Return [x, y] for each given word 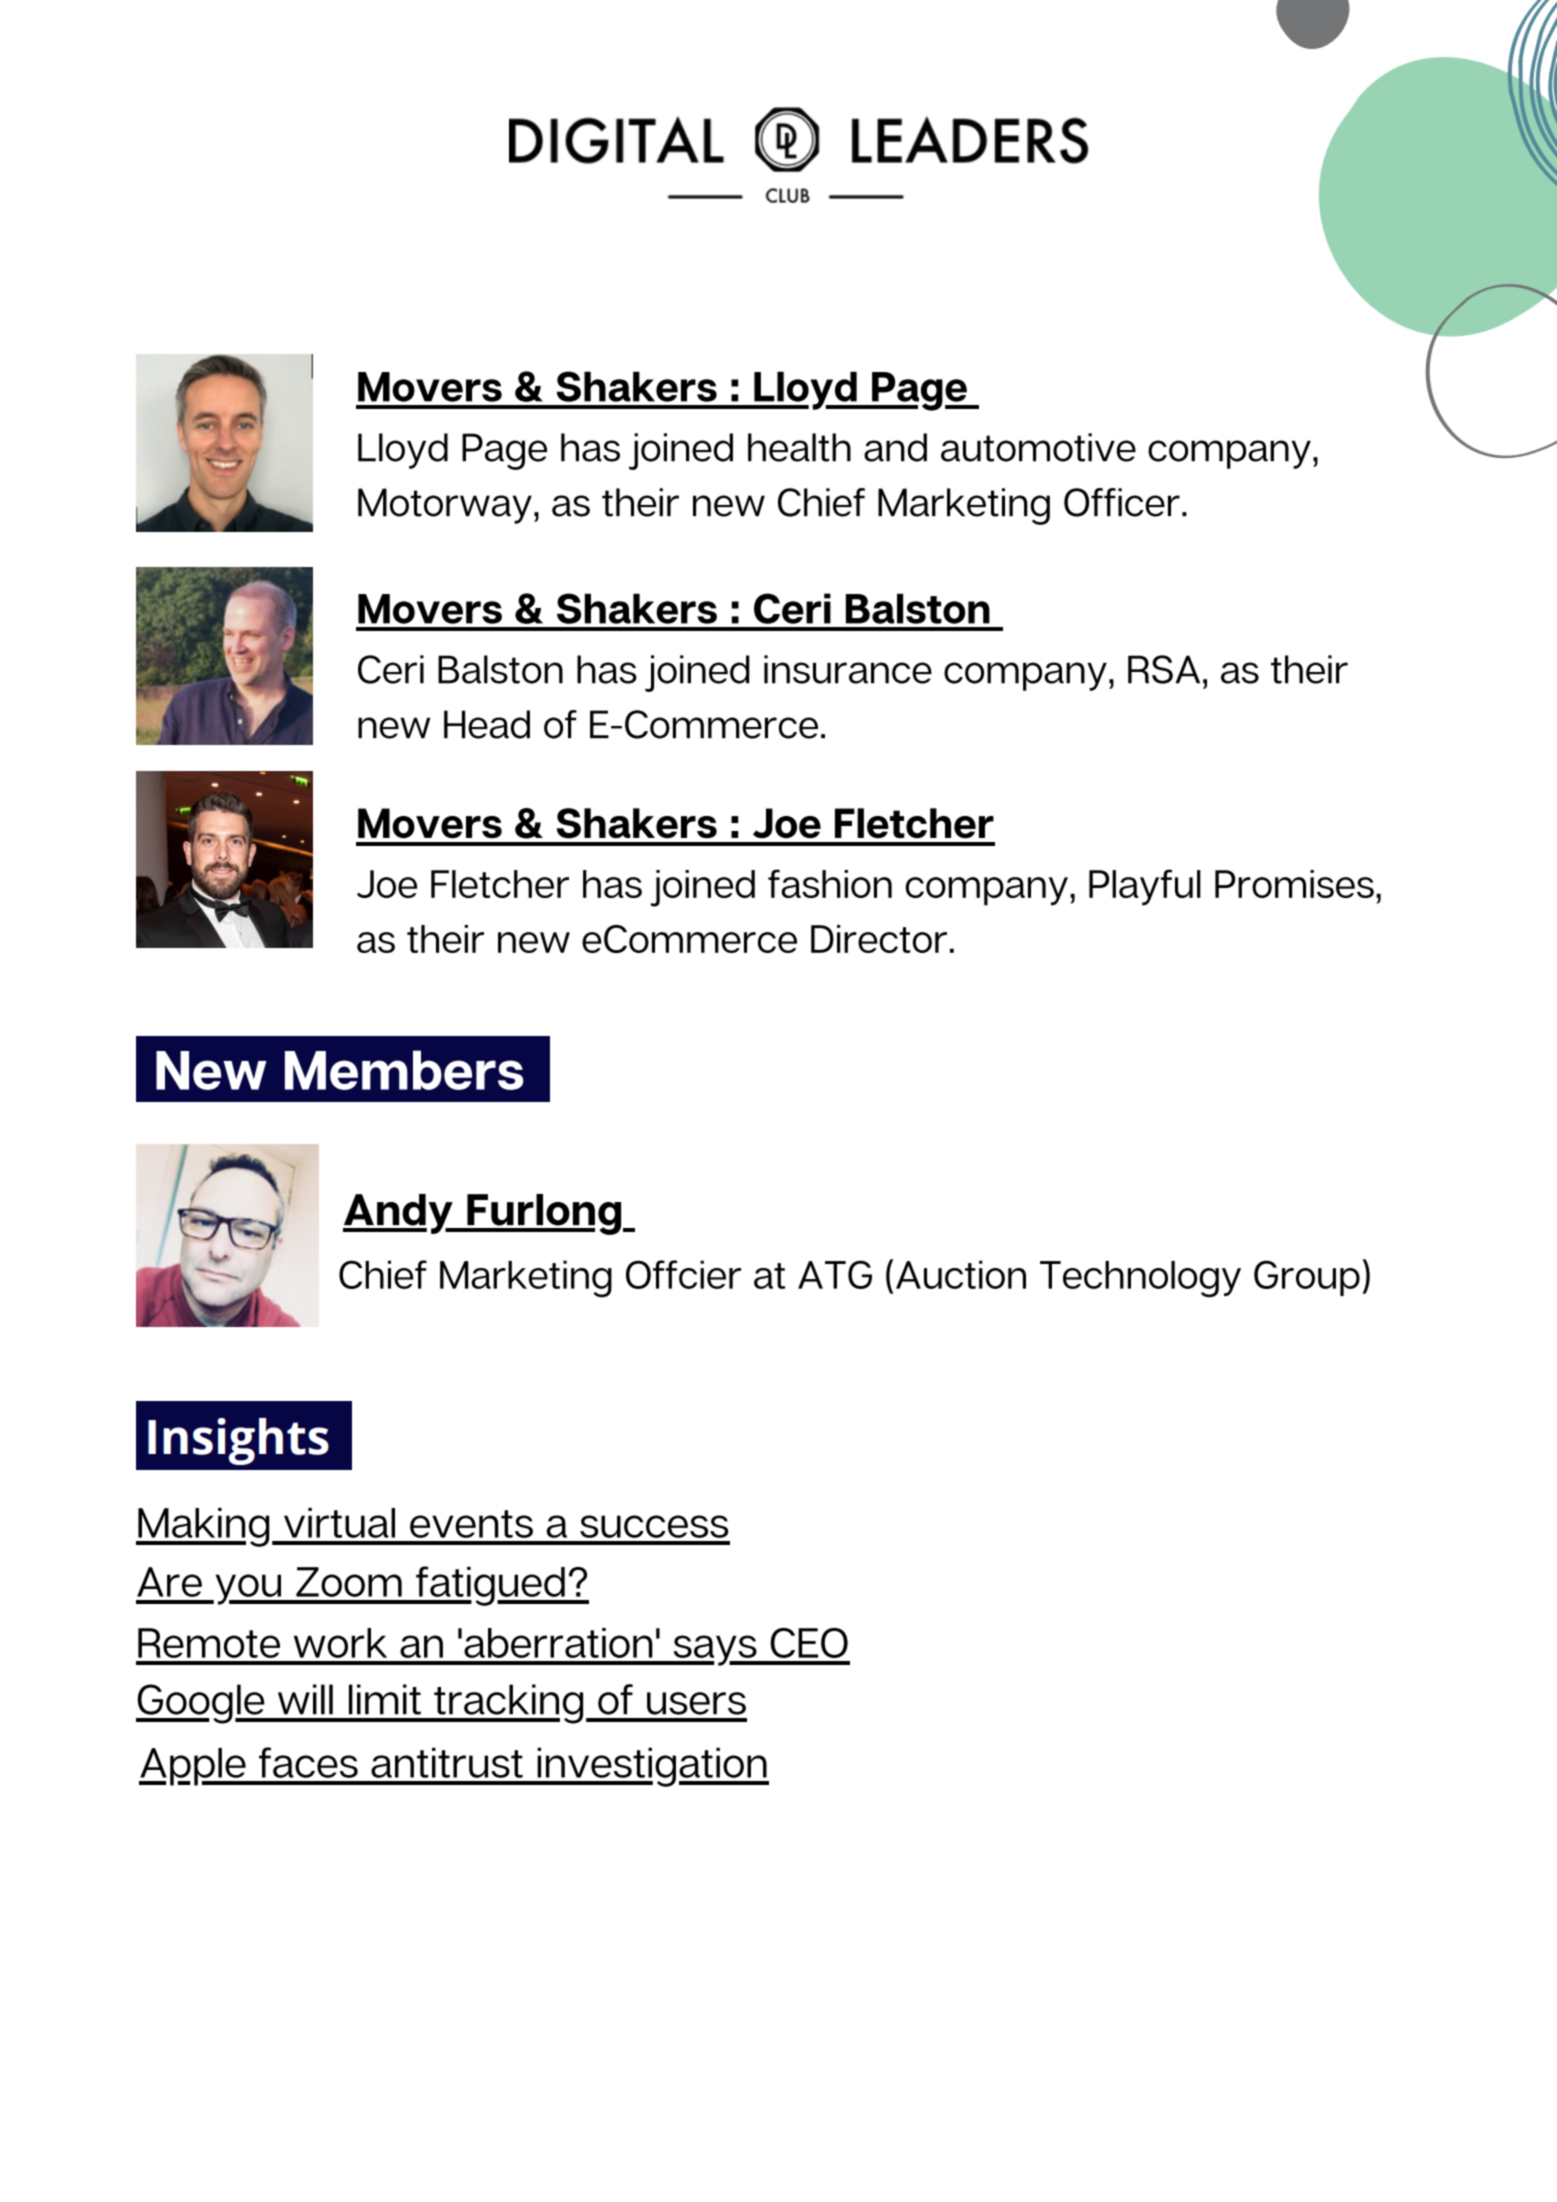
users [696, 1703]
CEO [809, 1643]
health [799, 447]
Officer [1122, 502]
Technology [1140, 1279]
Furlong [544, 1214]
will [305, 1699]
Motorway [445, 506]
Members [404, 1070]
